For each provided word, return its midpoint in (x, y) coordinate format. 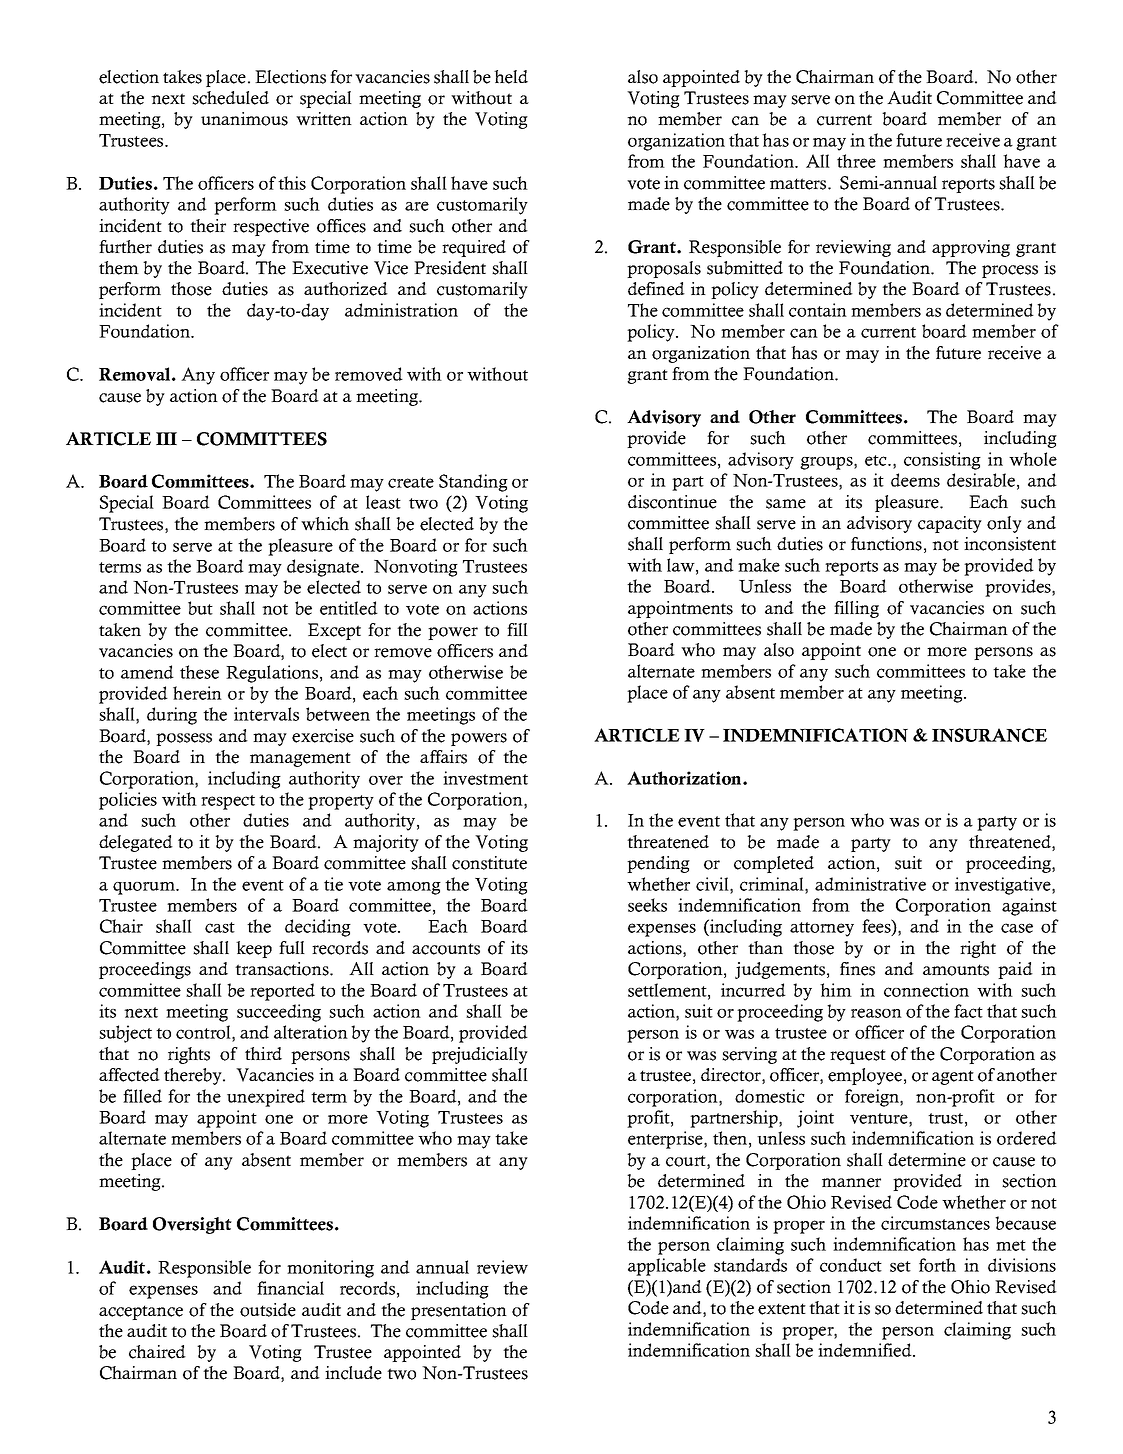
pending (658, 864)
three (856, 161)
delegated (136, 843)
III (166, 438)
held (511, 77)
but (200, 608)
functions (886, 544)
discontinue (672, 502)
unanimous (244, 119)
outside (268, 1310)
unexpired (266, 1098)
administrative (870, 884)
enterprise (666, 1140)
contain (818, 310)
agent (953, 1077)
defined (656, 289)
